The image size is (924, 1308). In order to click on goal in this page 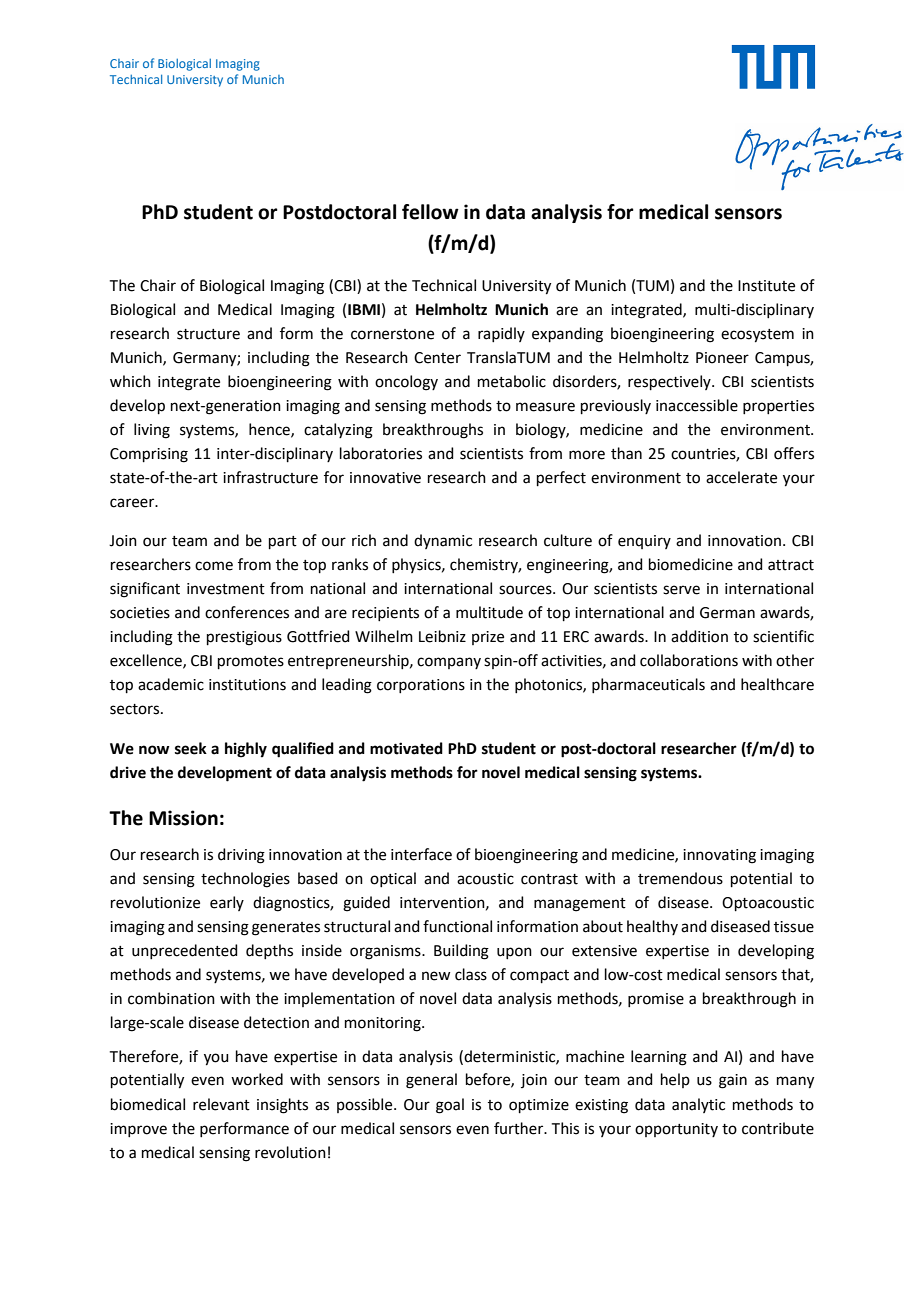, I will do `click(450, 1106)`.
